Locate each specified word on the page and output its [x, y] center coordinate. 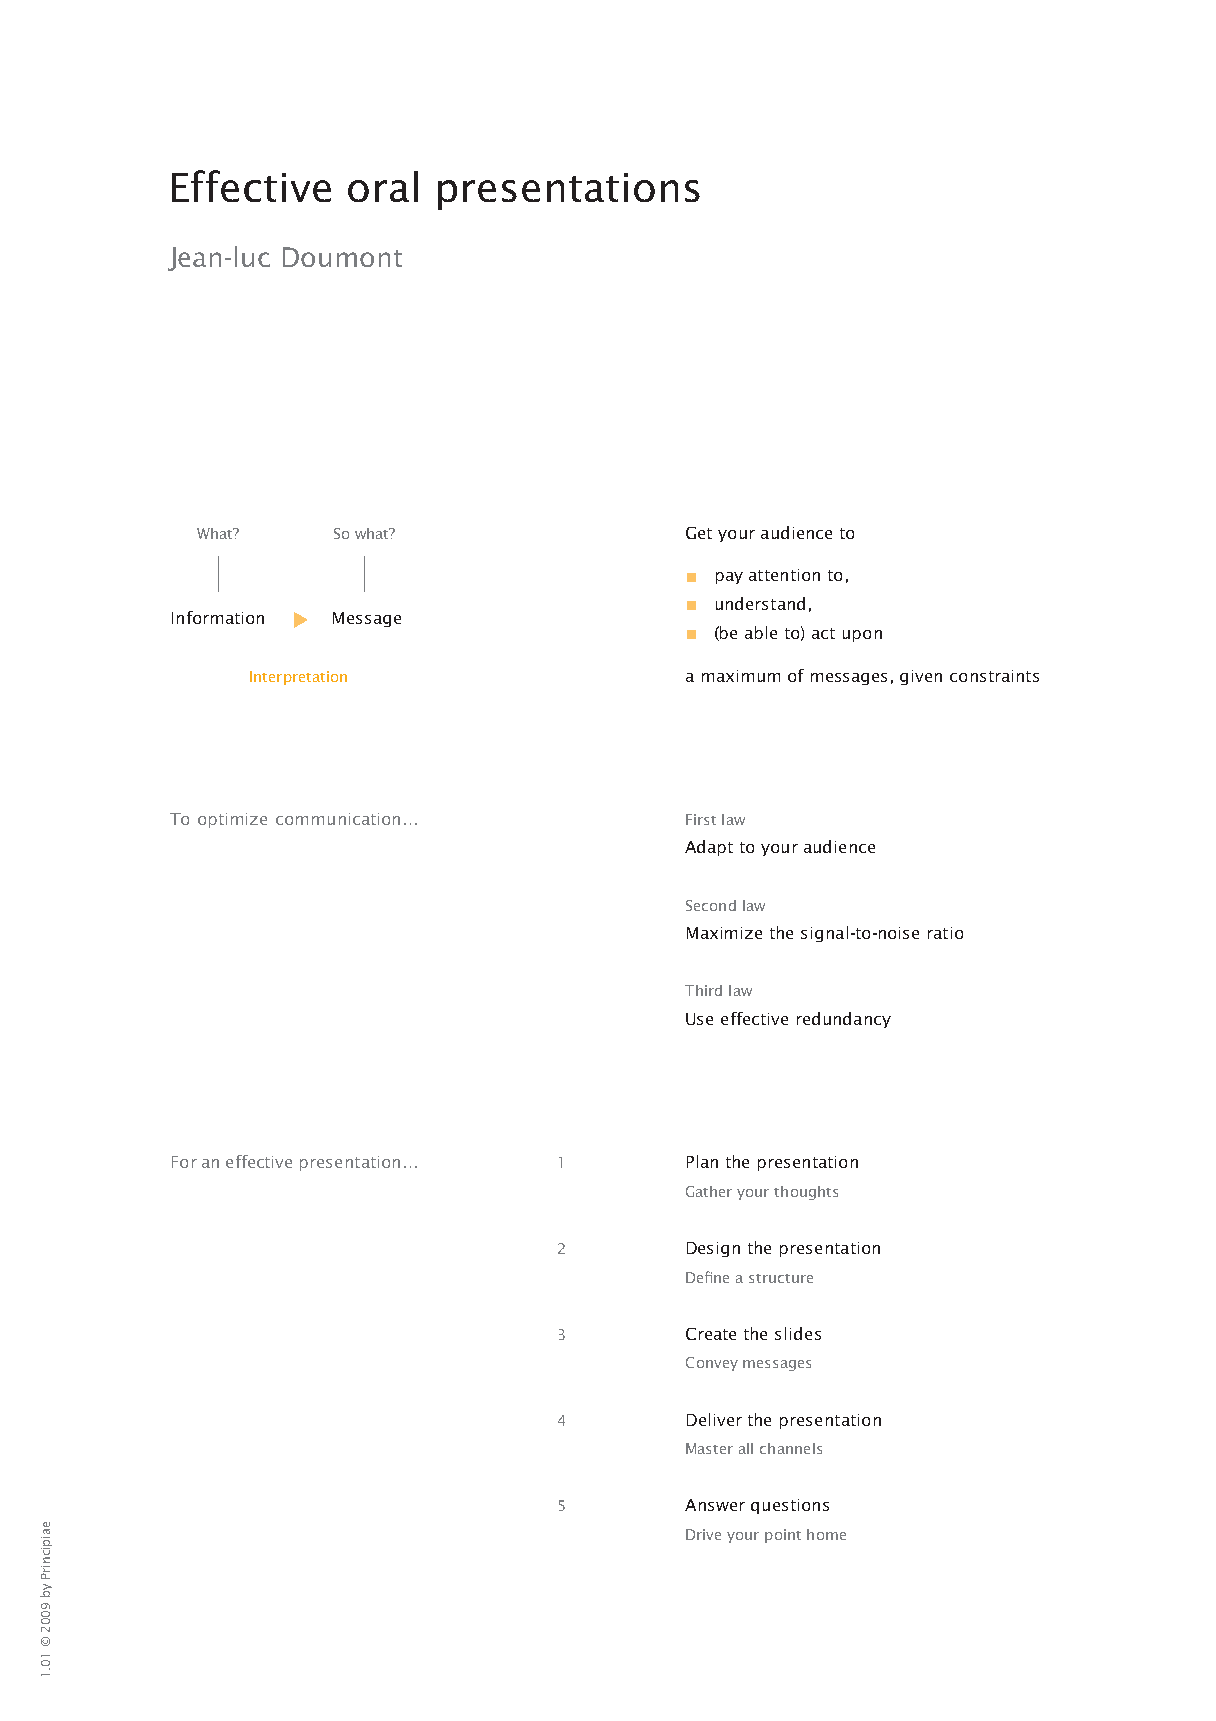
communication [338, 819]
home [826, 1534]
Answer [715, 1505]
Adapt [709, 848]
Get [699, 533]
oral [383, 186]
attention [784, 575]
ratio [945, 933]
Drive [703, 1534]
